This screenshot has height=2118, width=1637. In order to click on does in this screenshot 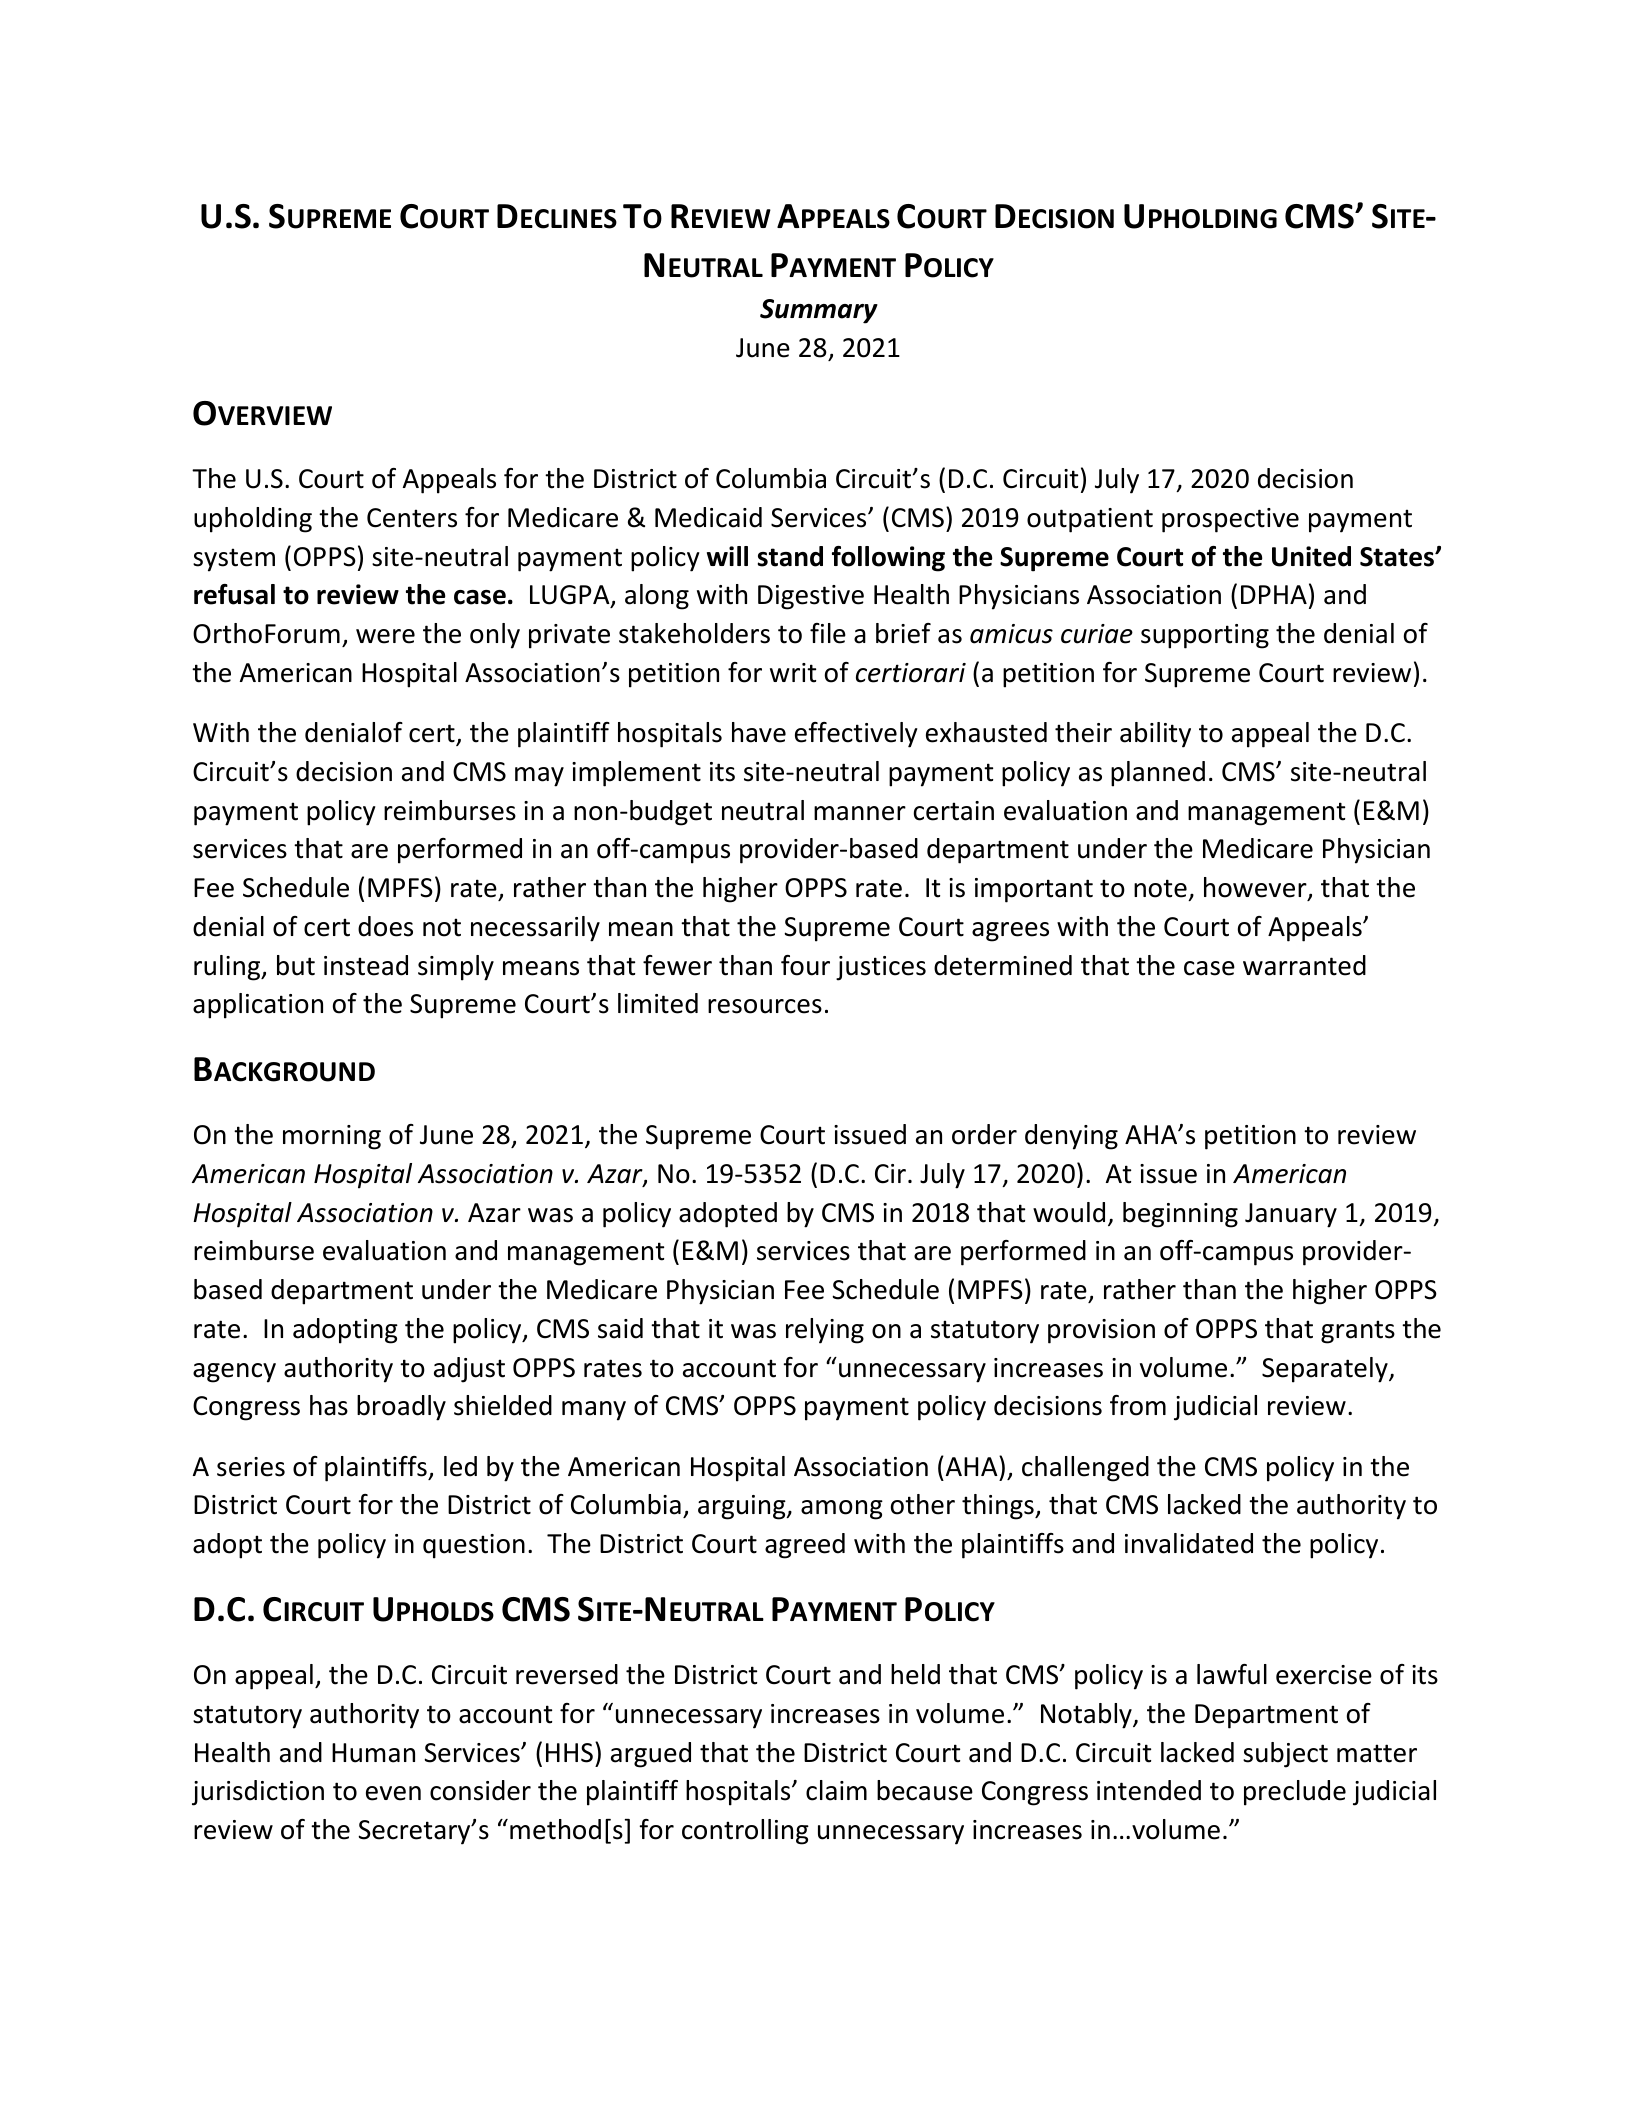, I will do `click(385, 926)`.
